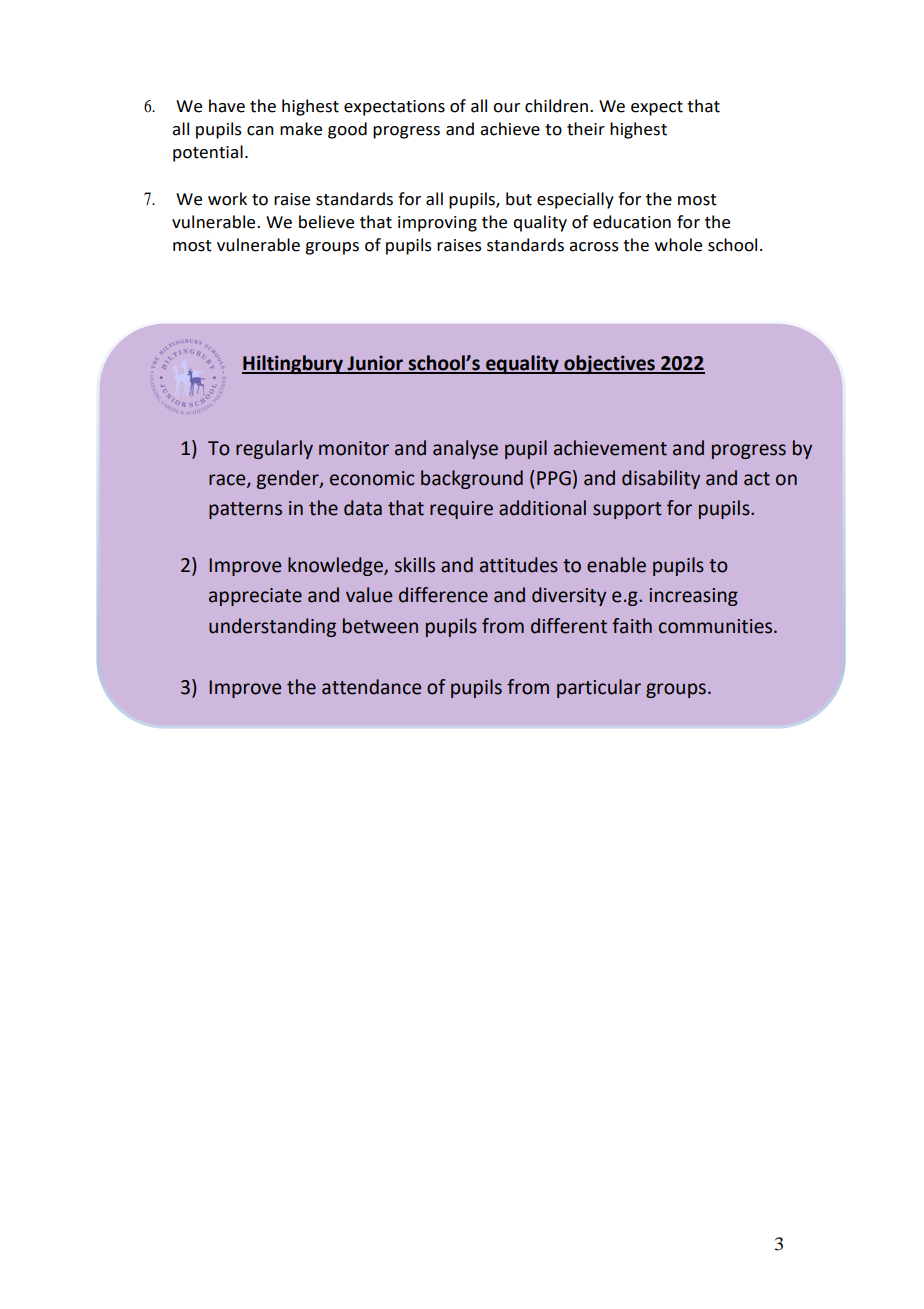 The height and width of the screenshot is (1309, 924). I want to click on believe, so click(326, 222).
